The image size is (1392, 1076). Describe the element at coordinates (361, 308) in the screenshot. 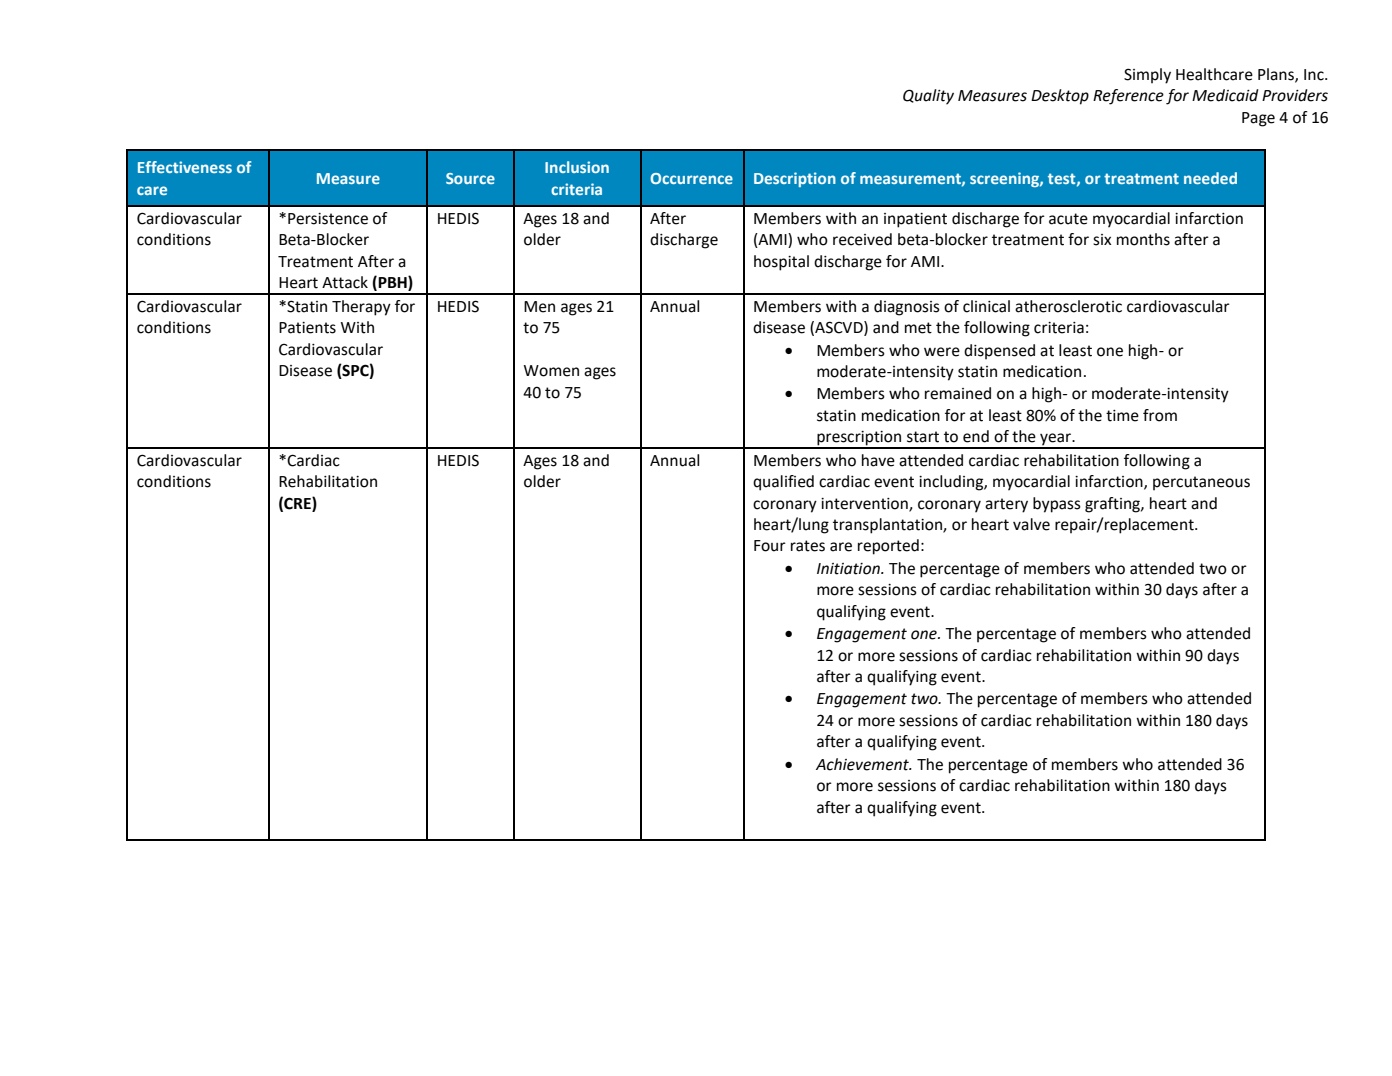

I see `Therapy` at that location.
